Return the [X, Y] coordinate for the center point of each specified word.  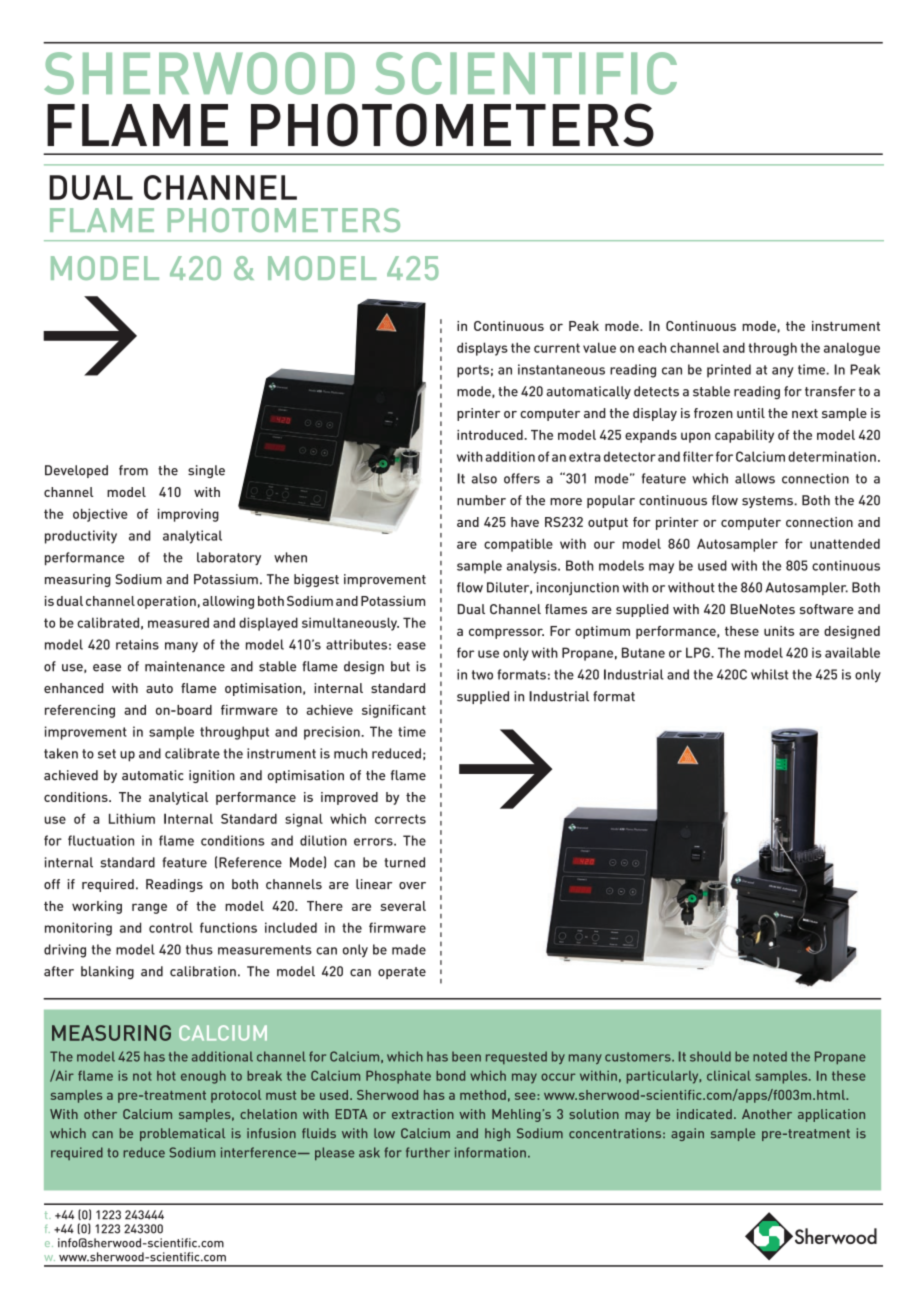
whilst [769, 674]
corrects [400, 819]
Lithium [132, 818]
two [482, 675]
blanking [107, 972]
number [481, 500]
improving [188, 515]
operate [402, 973]
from [133, 470]
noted [770, 1056]
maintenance [185, 666]
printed [729, 371]
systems [768, 502]
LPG [699, 652]
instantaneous [561, 369]
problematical [182, 1134]
